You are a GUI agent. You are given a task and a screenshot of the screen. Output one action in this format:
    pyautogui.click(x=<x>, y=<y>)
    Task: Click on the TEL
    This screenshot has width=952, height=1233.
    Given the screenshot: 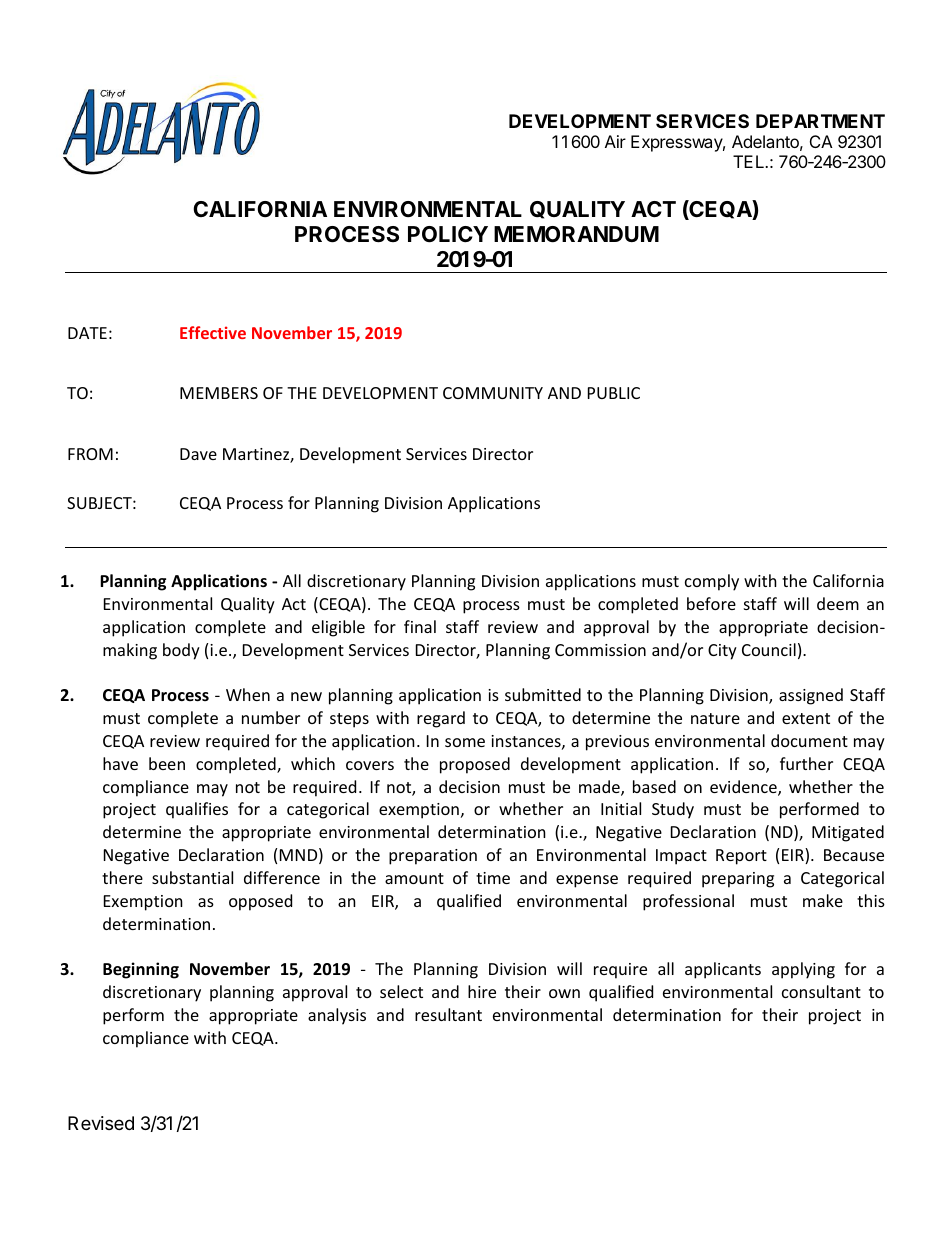 What is the action you would take?
    pyautogui.click(x=750, y=161)
